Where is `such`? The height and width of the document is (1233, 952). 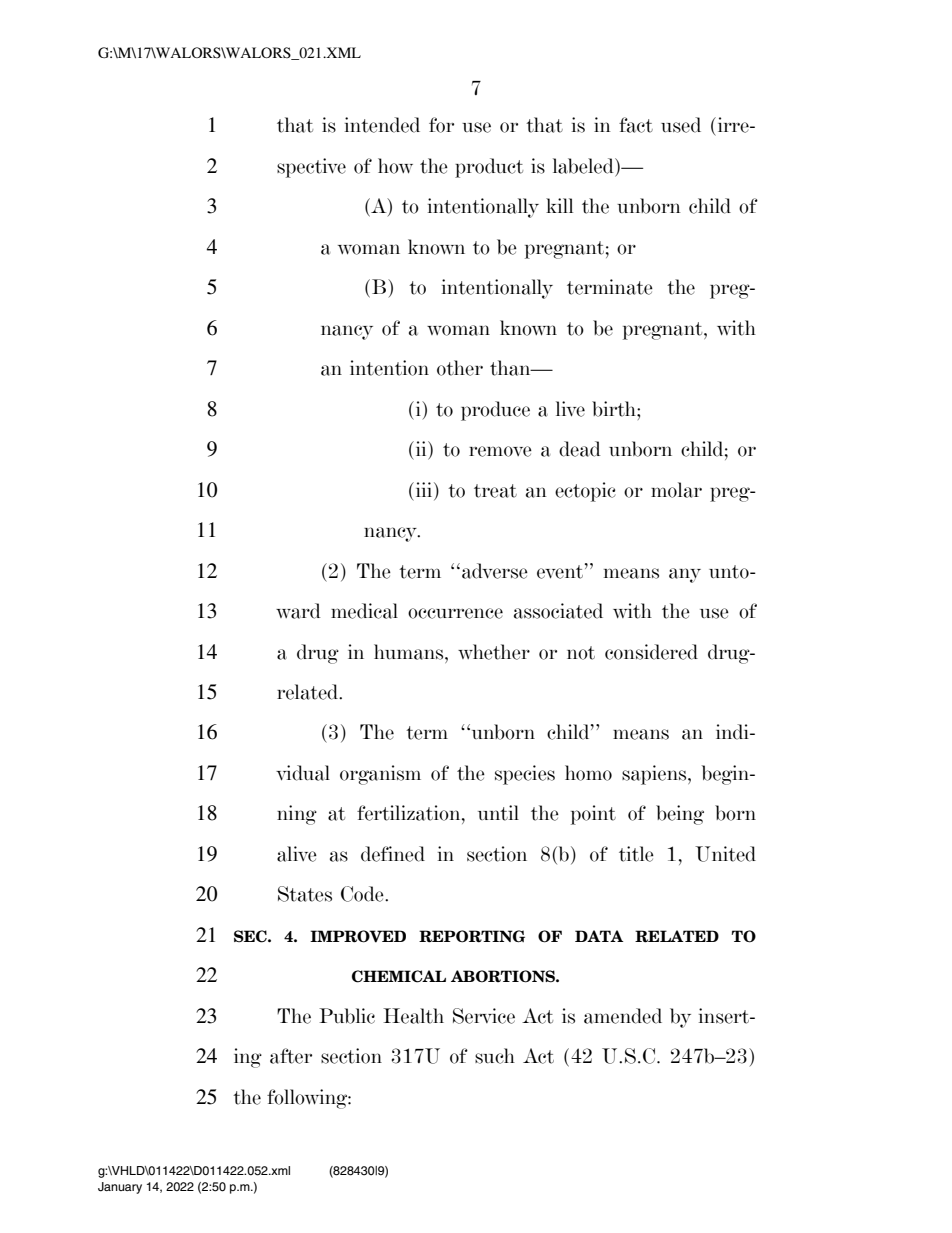 such is located at coordinates (495, 1056).
